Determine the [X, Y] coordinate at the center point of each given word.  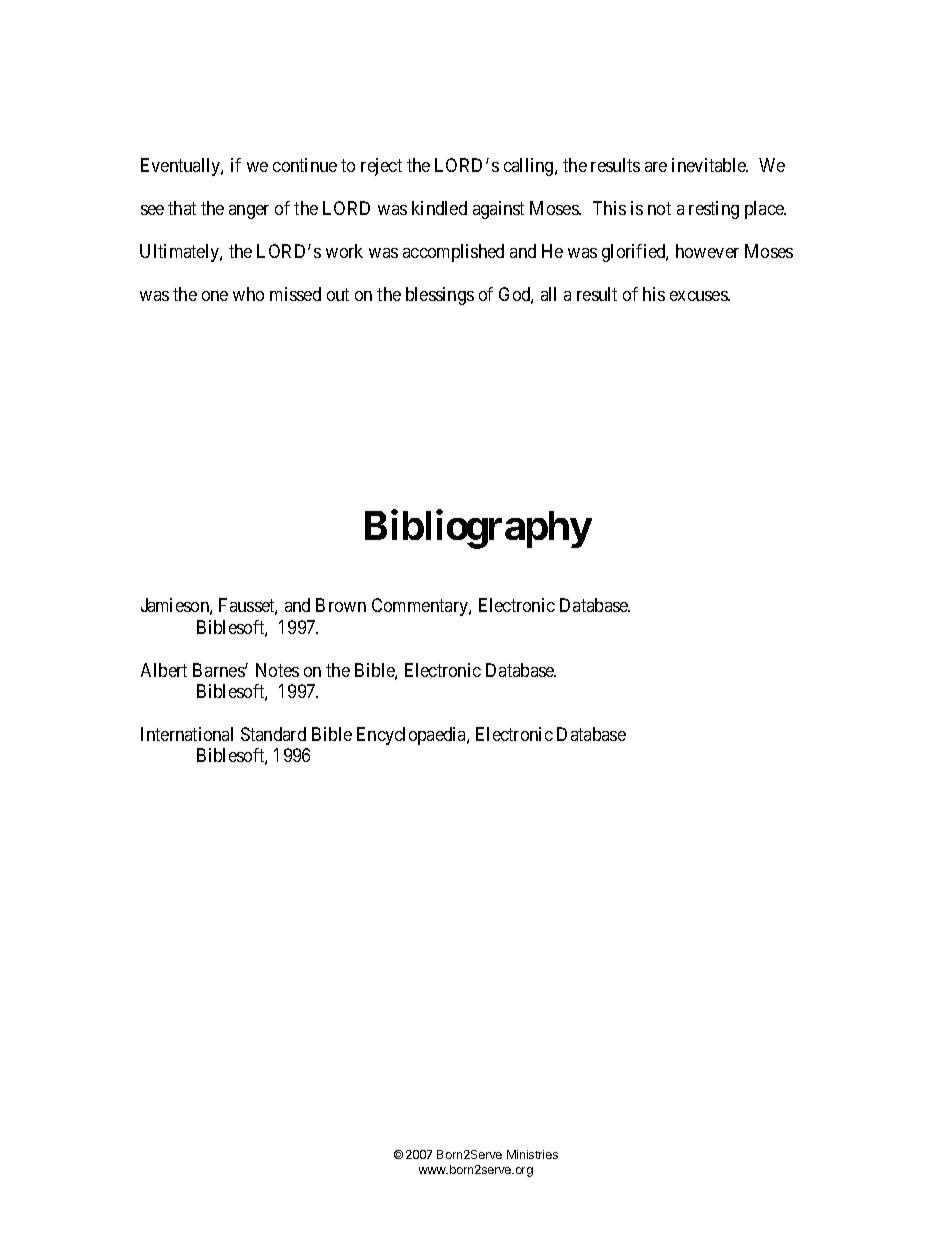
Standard [273, 734]
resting [714, 210]
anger [249, 212]
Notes [277, 670]
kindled [439, 208]
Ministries [532, 1154]
